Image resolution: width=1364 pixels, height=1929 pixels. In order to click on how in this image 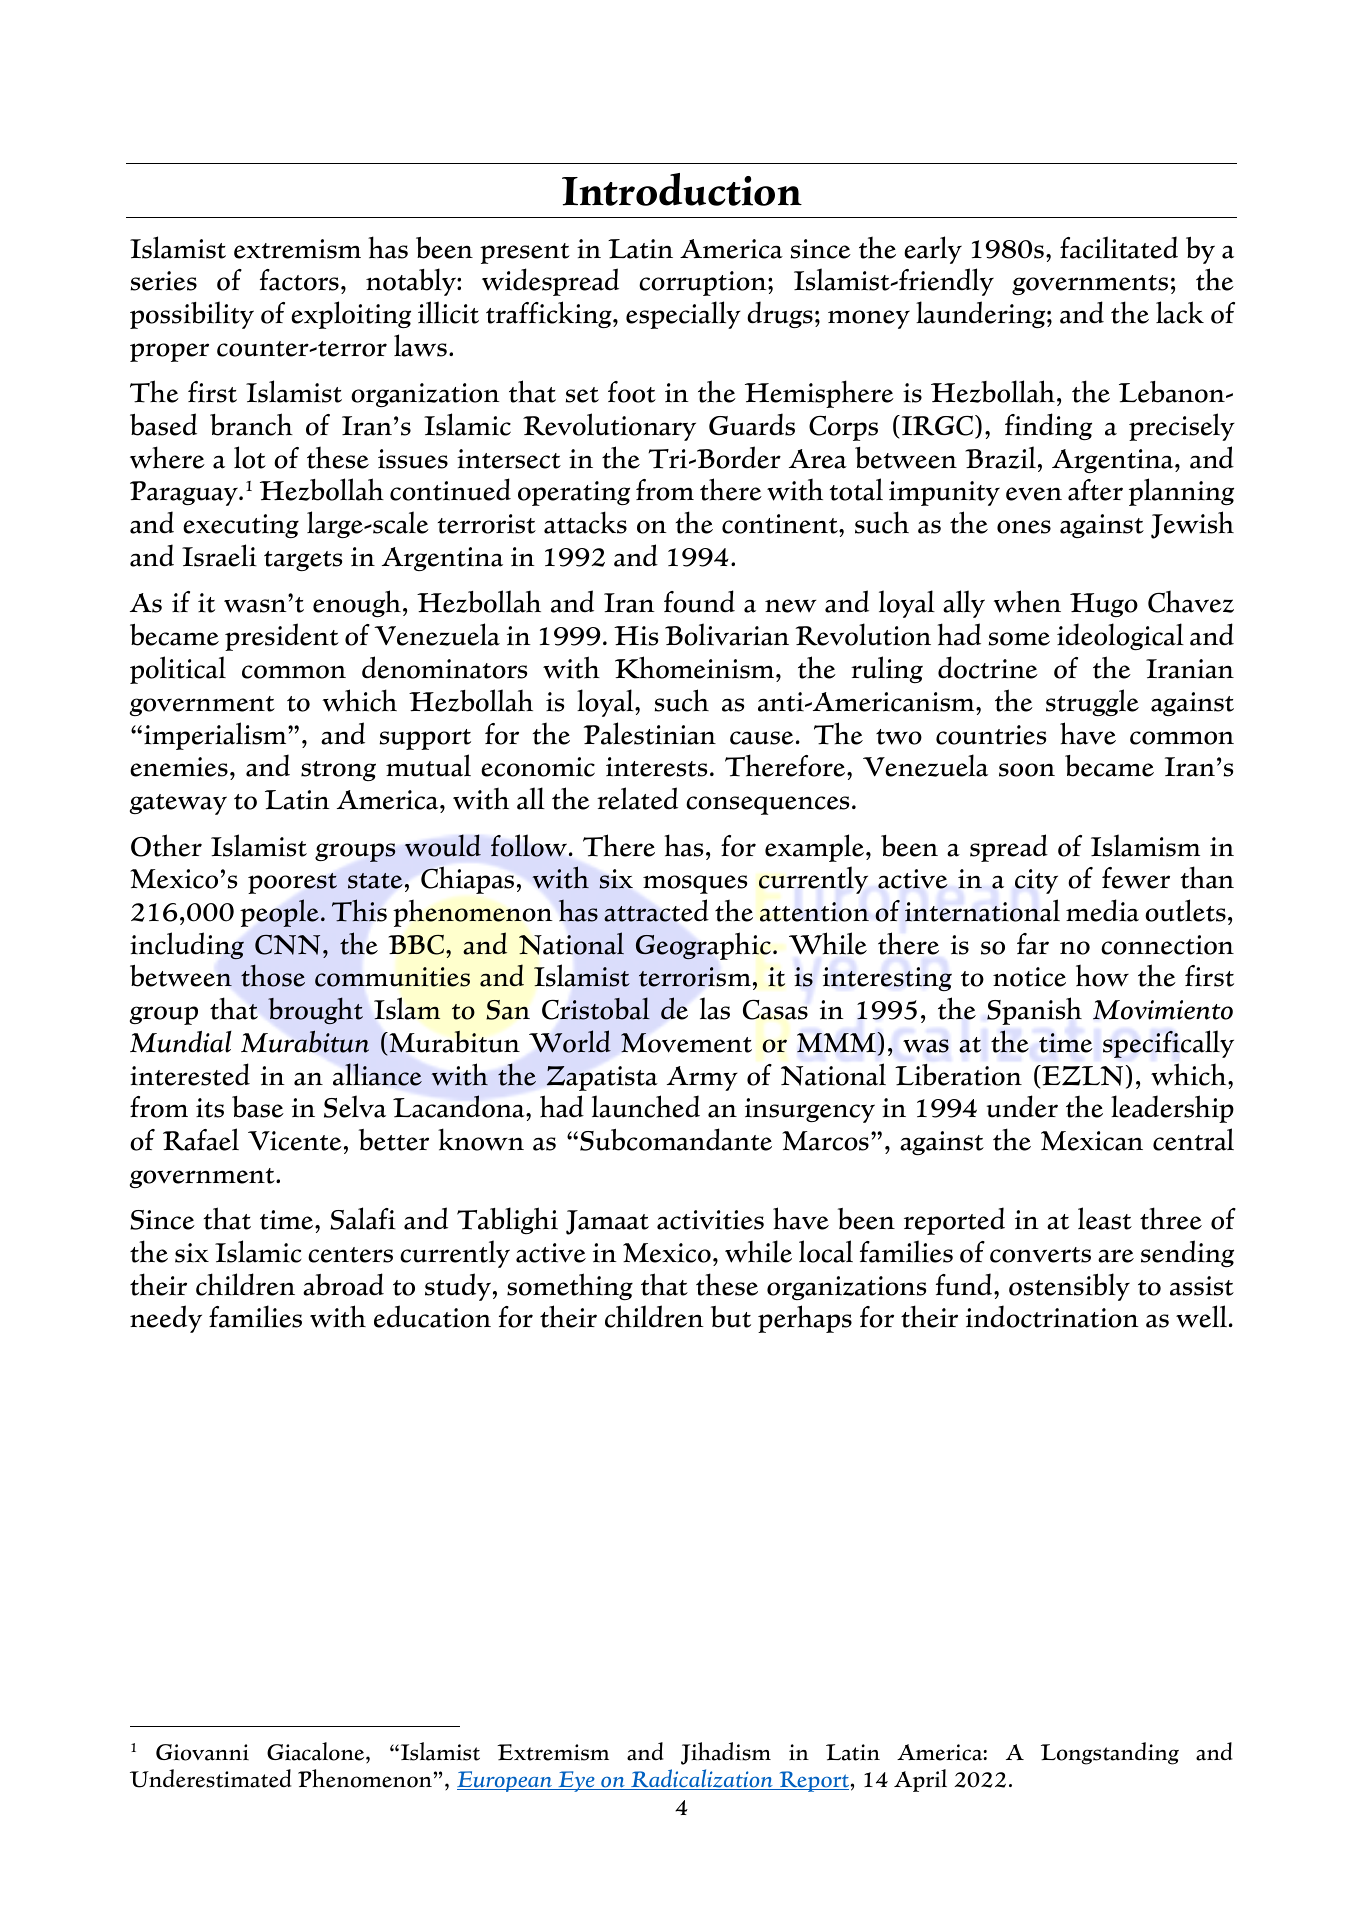, I will do `click(1102, 975)`.
